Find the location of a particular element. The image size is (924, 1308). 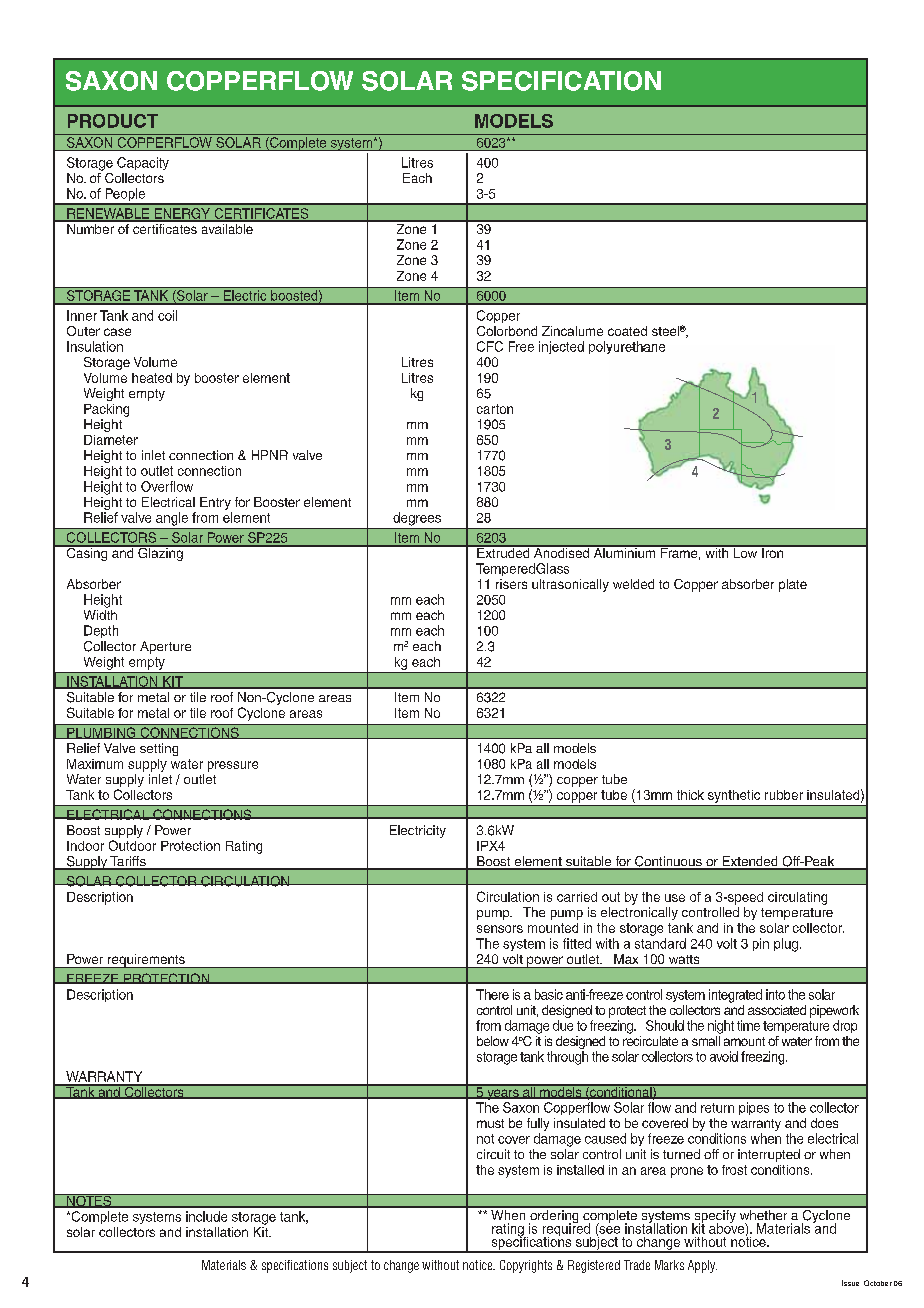

carton is located at coordinates (495, 409).
